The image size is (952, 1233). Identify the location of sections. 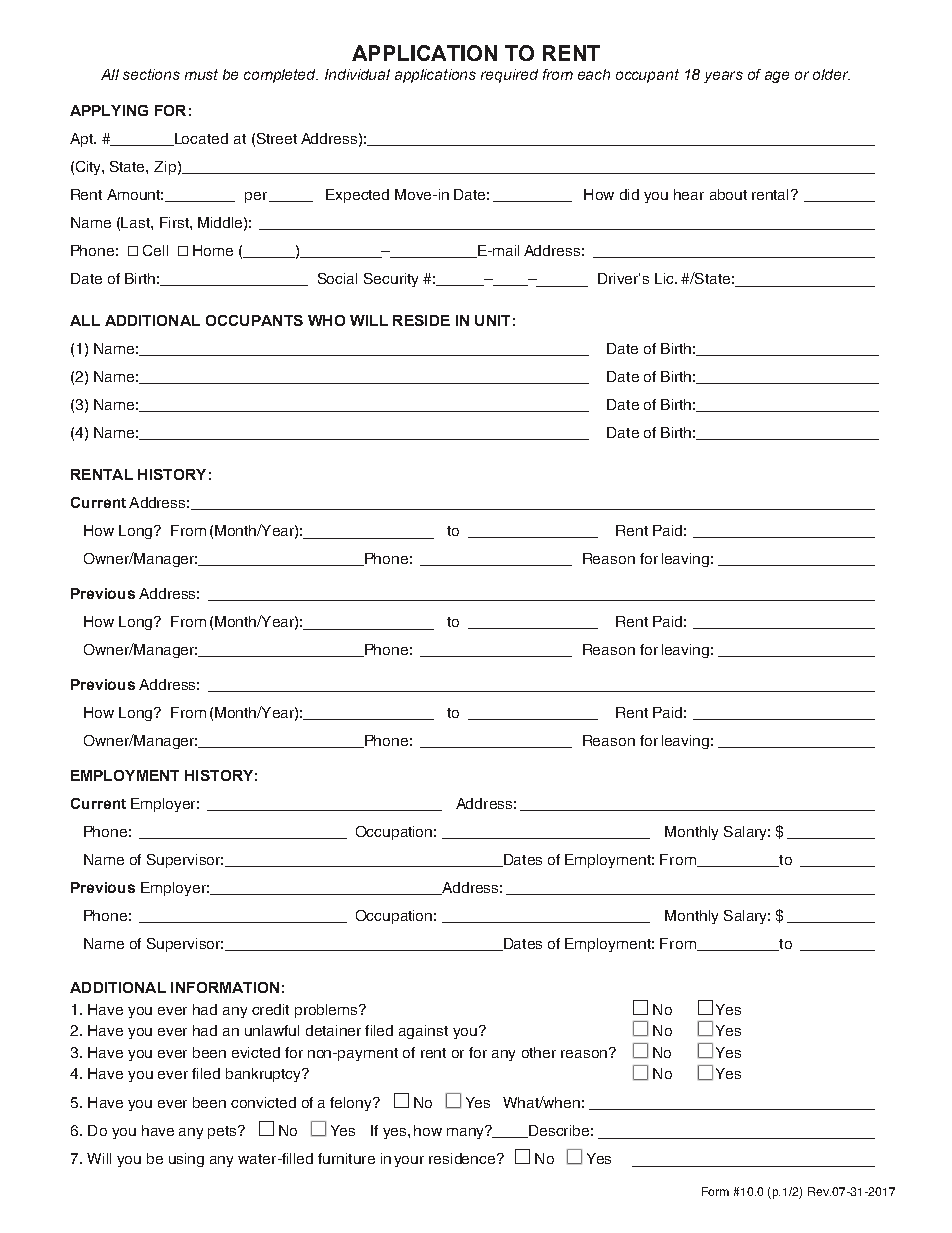
(151, 74).
